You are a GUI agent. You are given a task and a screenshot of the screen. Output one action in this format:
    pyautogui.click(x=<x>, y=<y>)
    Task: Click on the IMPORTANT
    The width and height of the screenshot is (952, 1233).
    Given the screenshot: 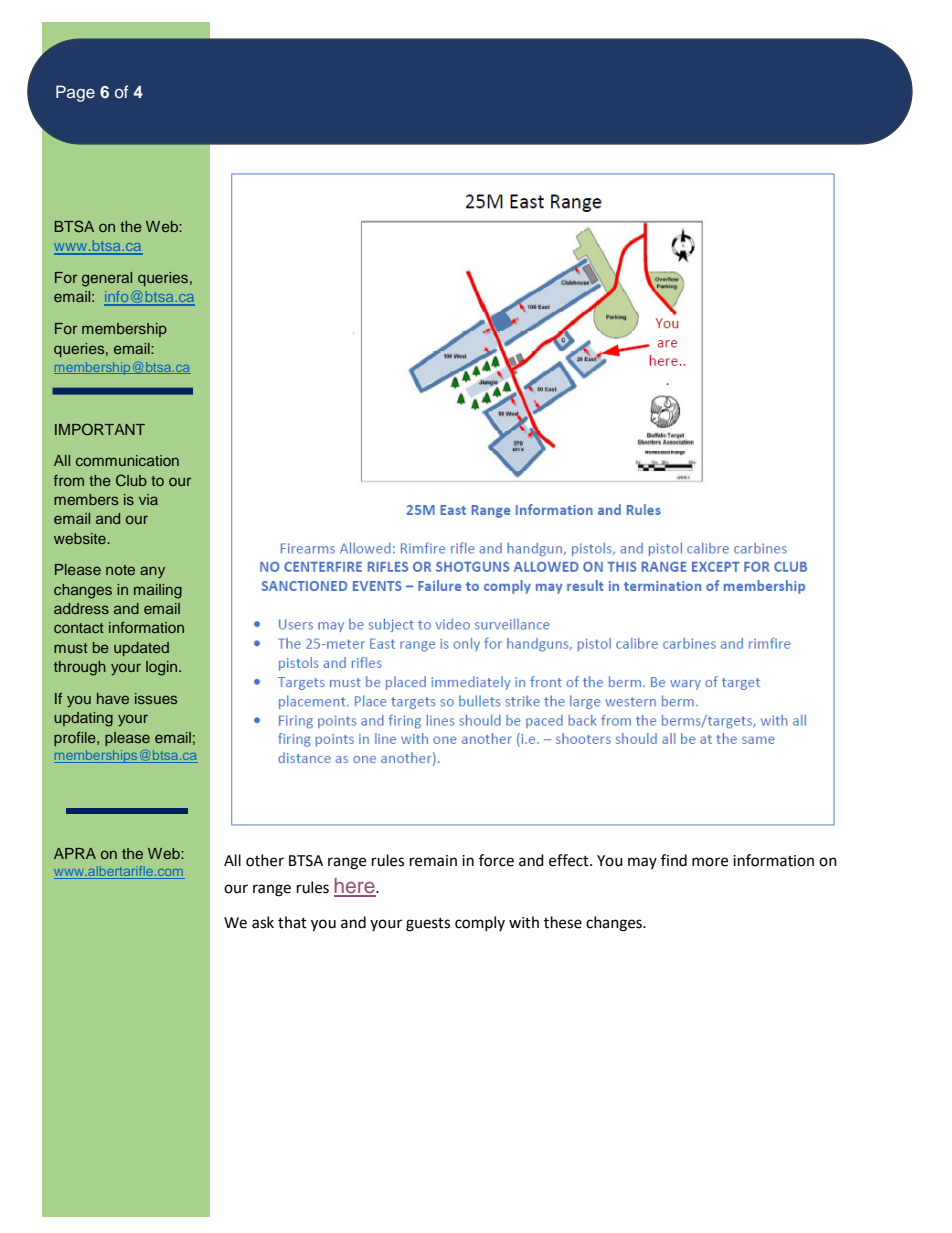 What is the action you would take?
    pyautogui.click(x=100, y=429)
